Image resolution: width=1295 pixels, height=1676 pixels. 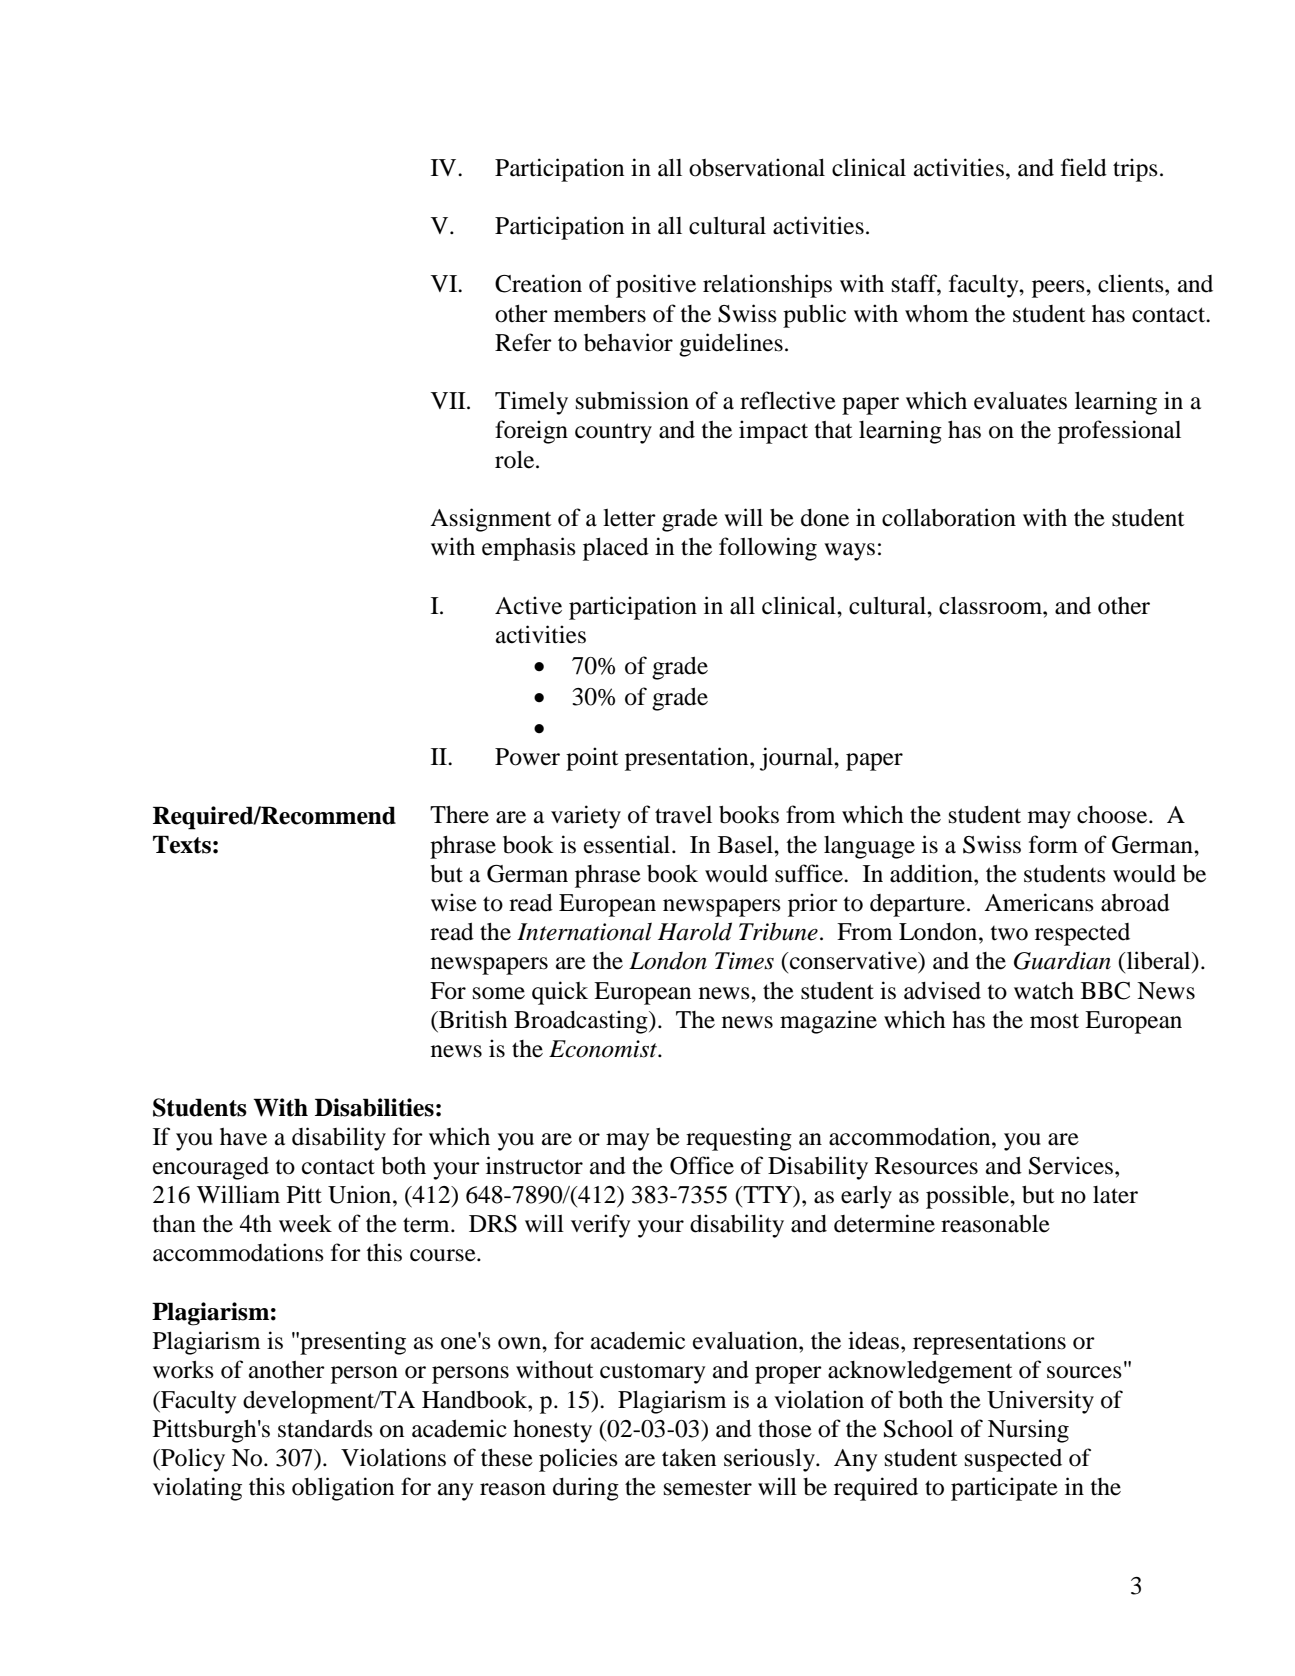 What do you see at coordinates (182, 844) in the image?
I see `Texts` at bounding box center [182, 844].
